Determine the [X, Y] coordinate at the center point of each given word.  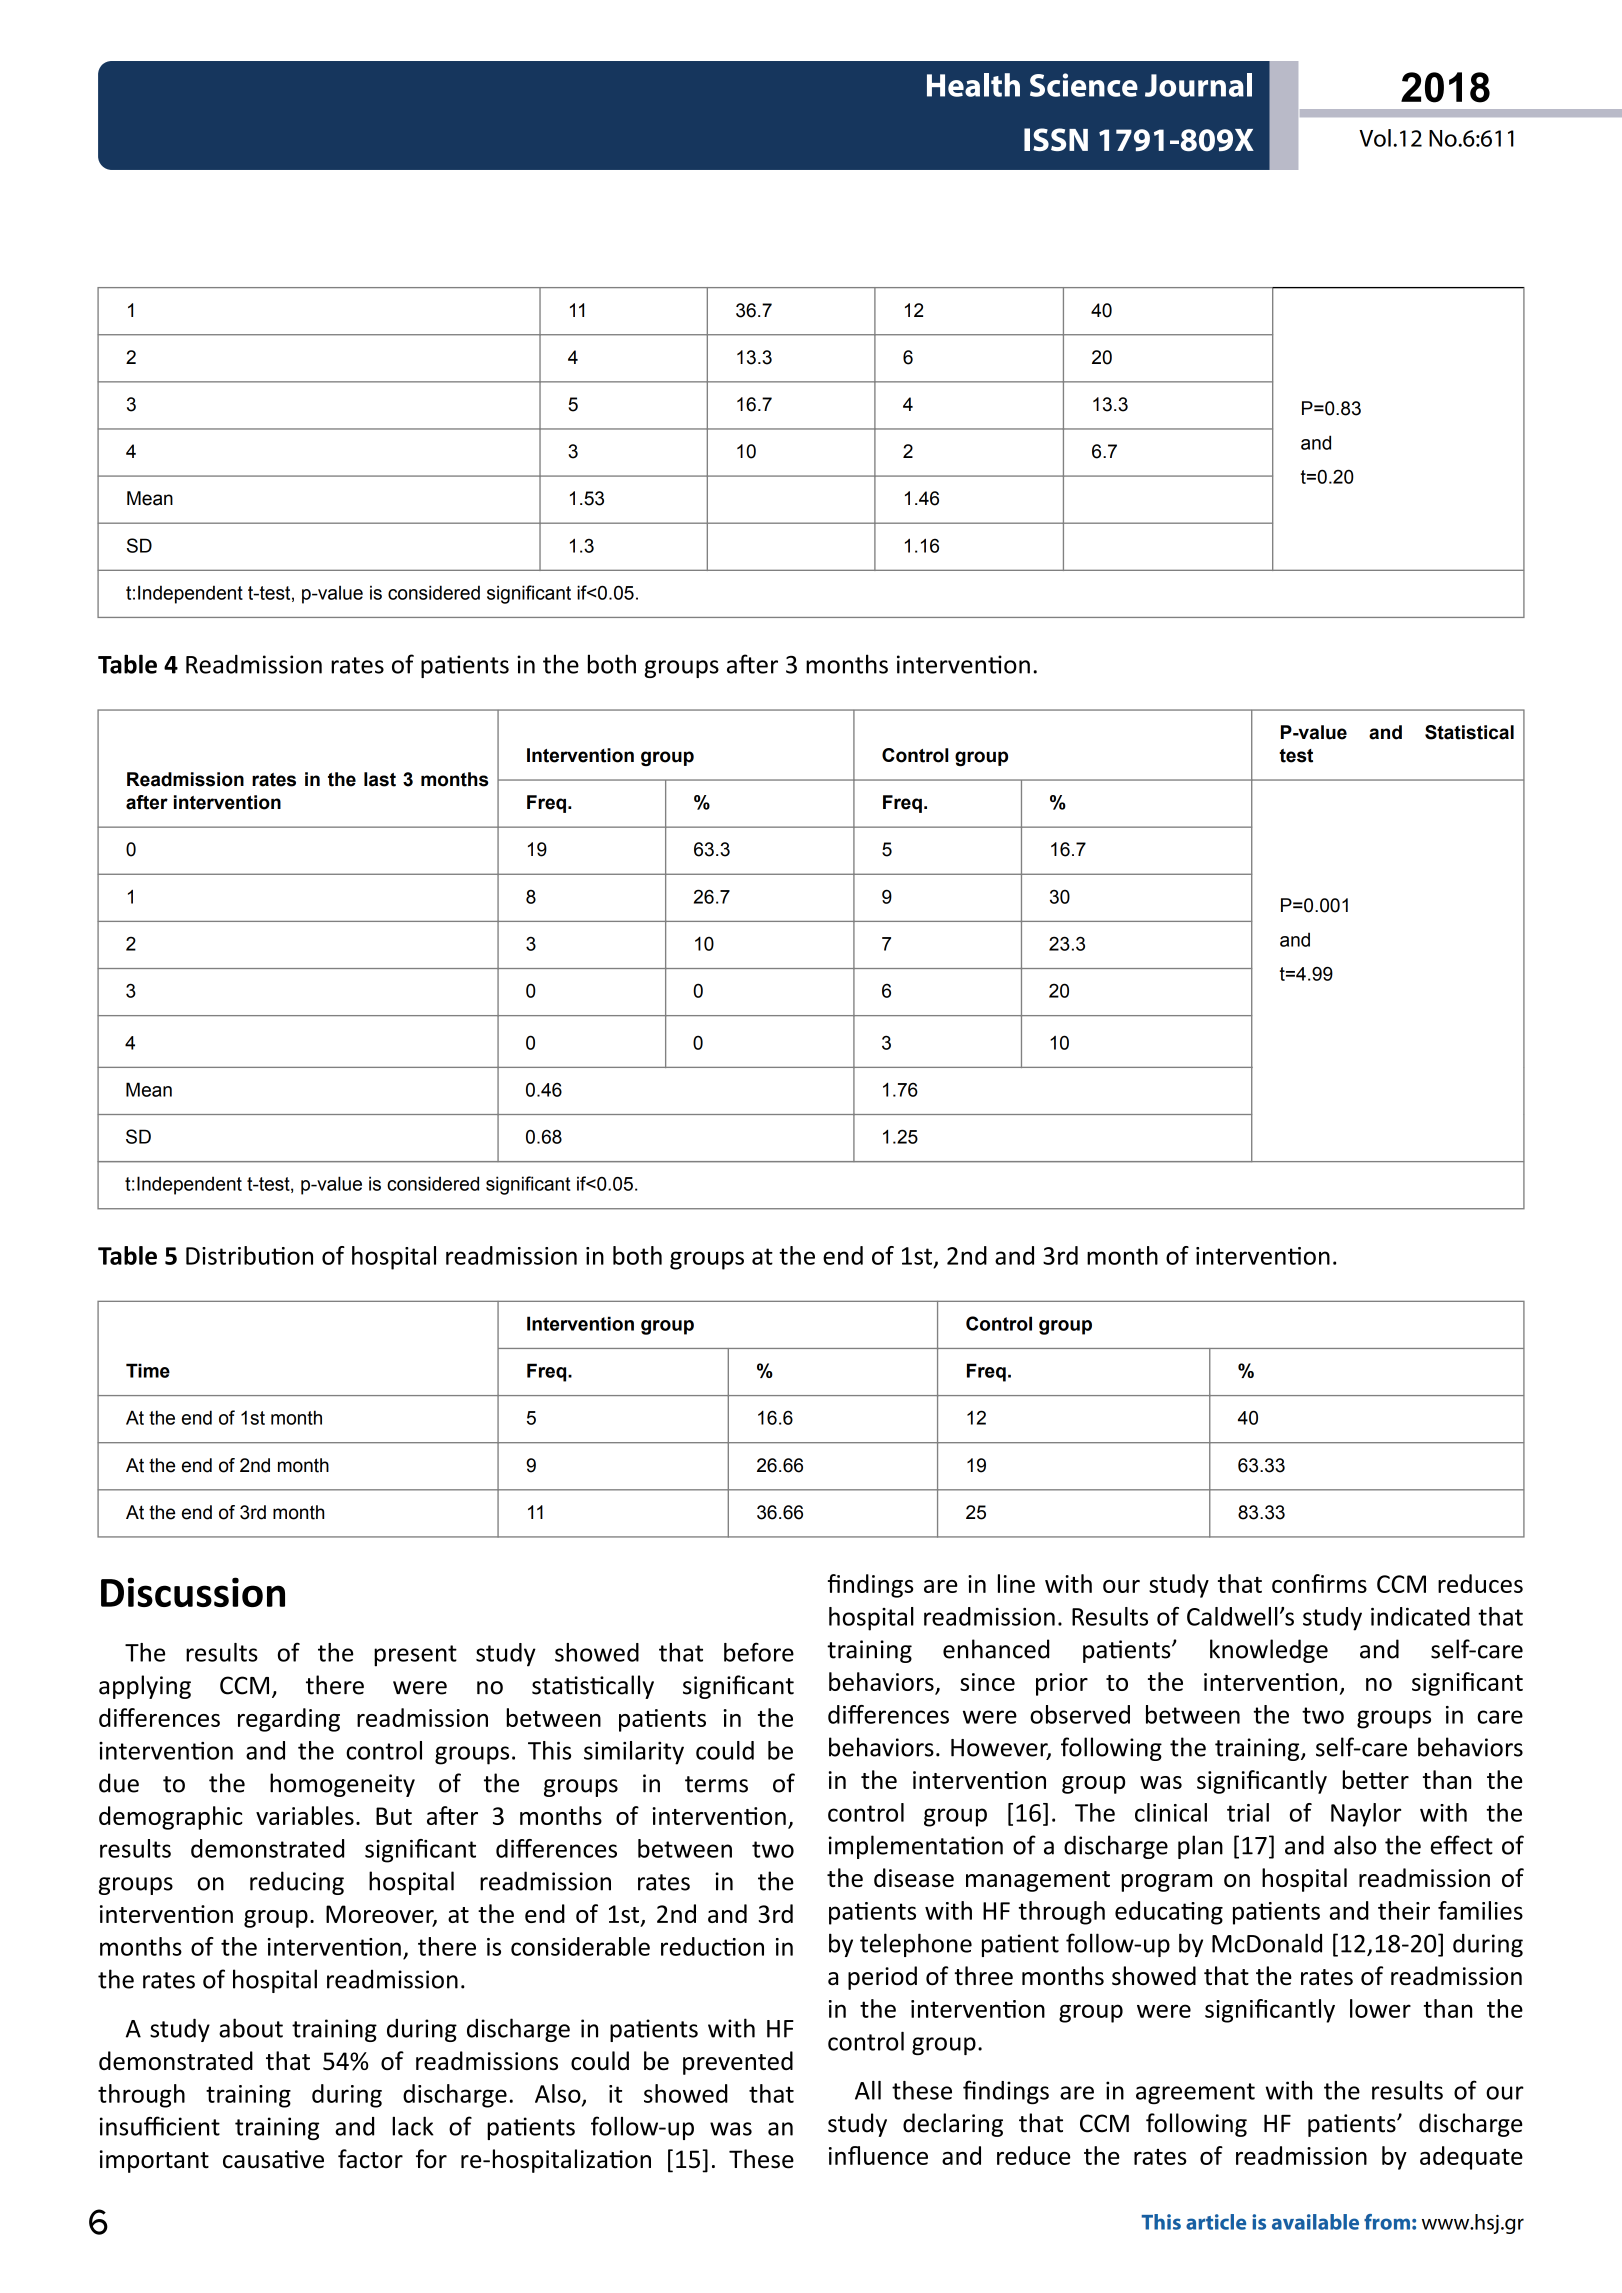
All [868, 2090]
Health [973, 85]
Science [1084, 85]
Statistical [1469, 732]
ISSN [1056, 139]
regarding [289, 1720]
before [759, 1652]
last [380, 779]
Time [148, 1370]
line [1016, 1583]
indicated [1420, 1616]
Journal [1198, 85]
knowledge [1269, 1651]
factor [370, 2159]
